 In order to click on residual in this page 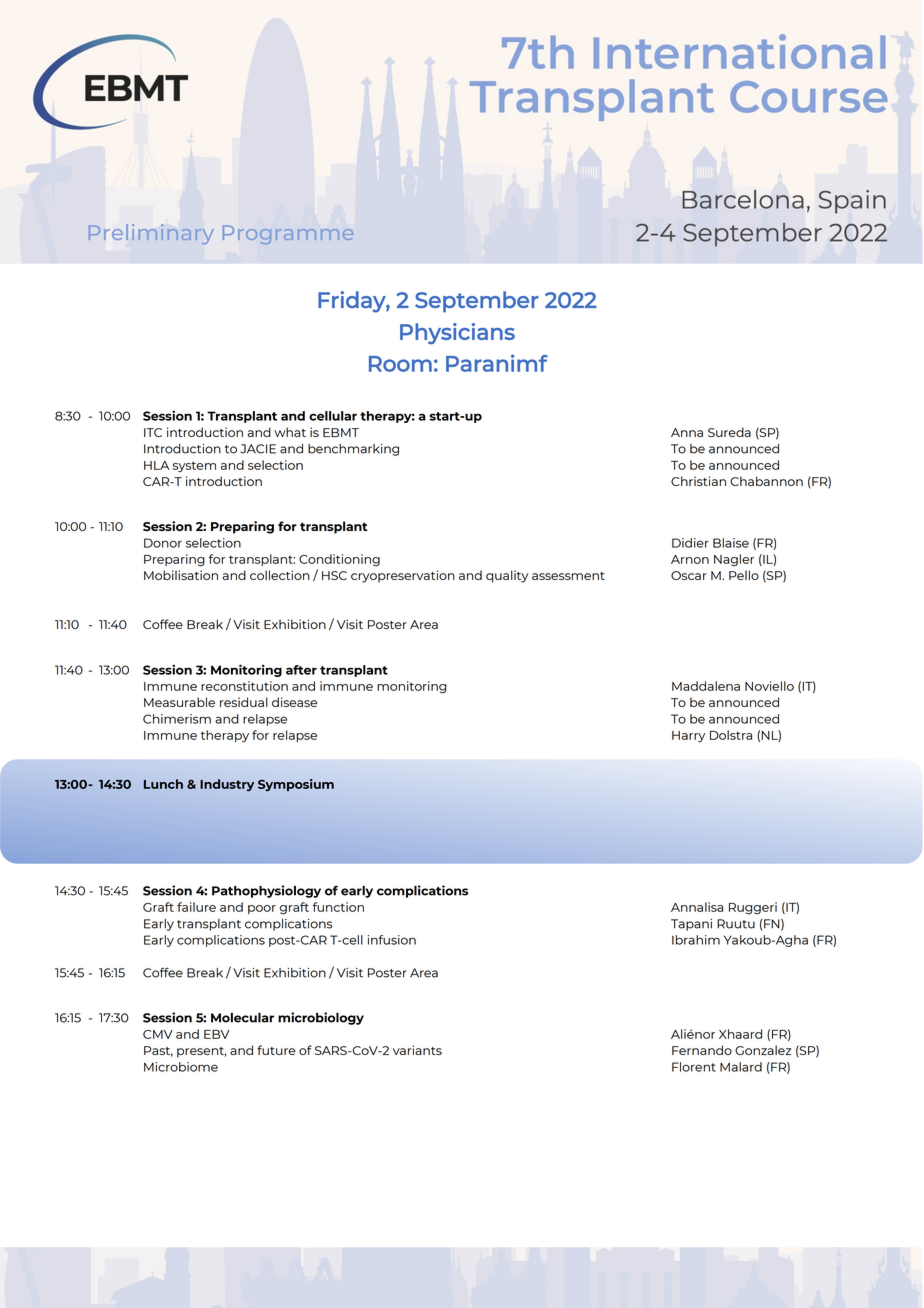, I will do `click(244, 702)`.
